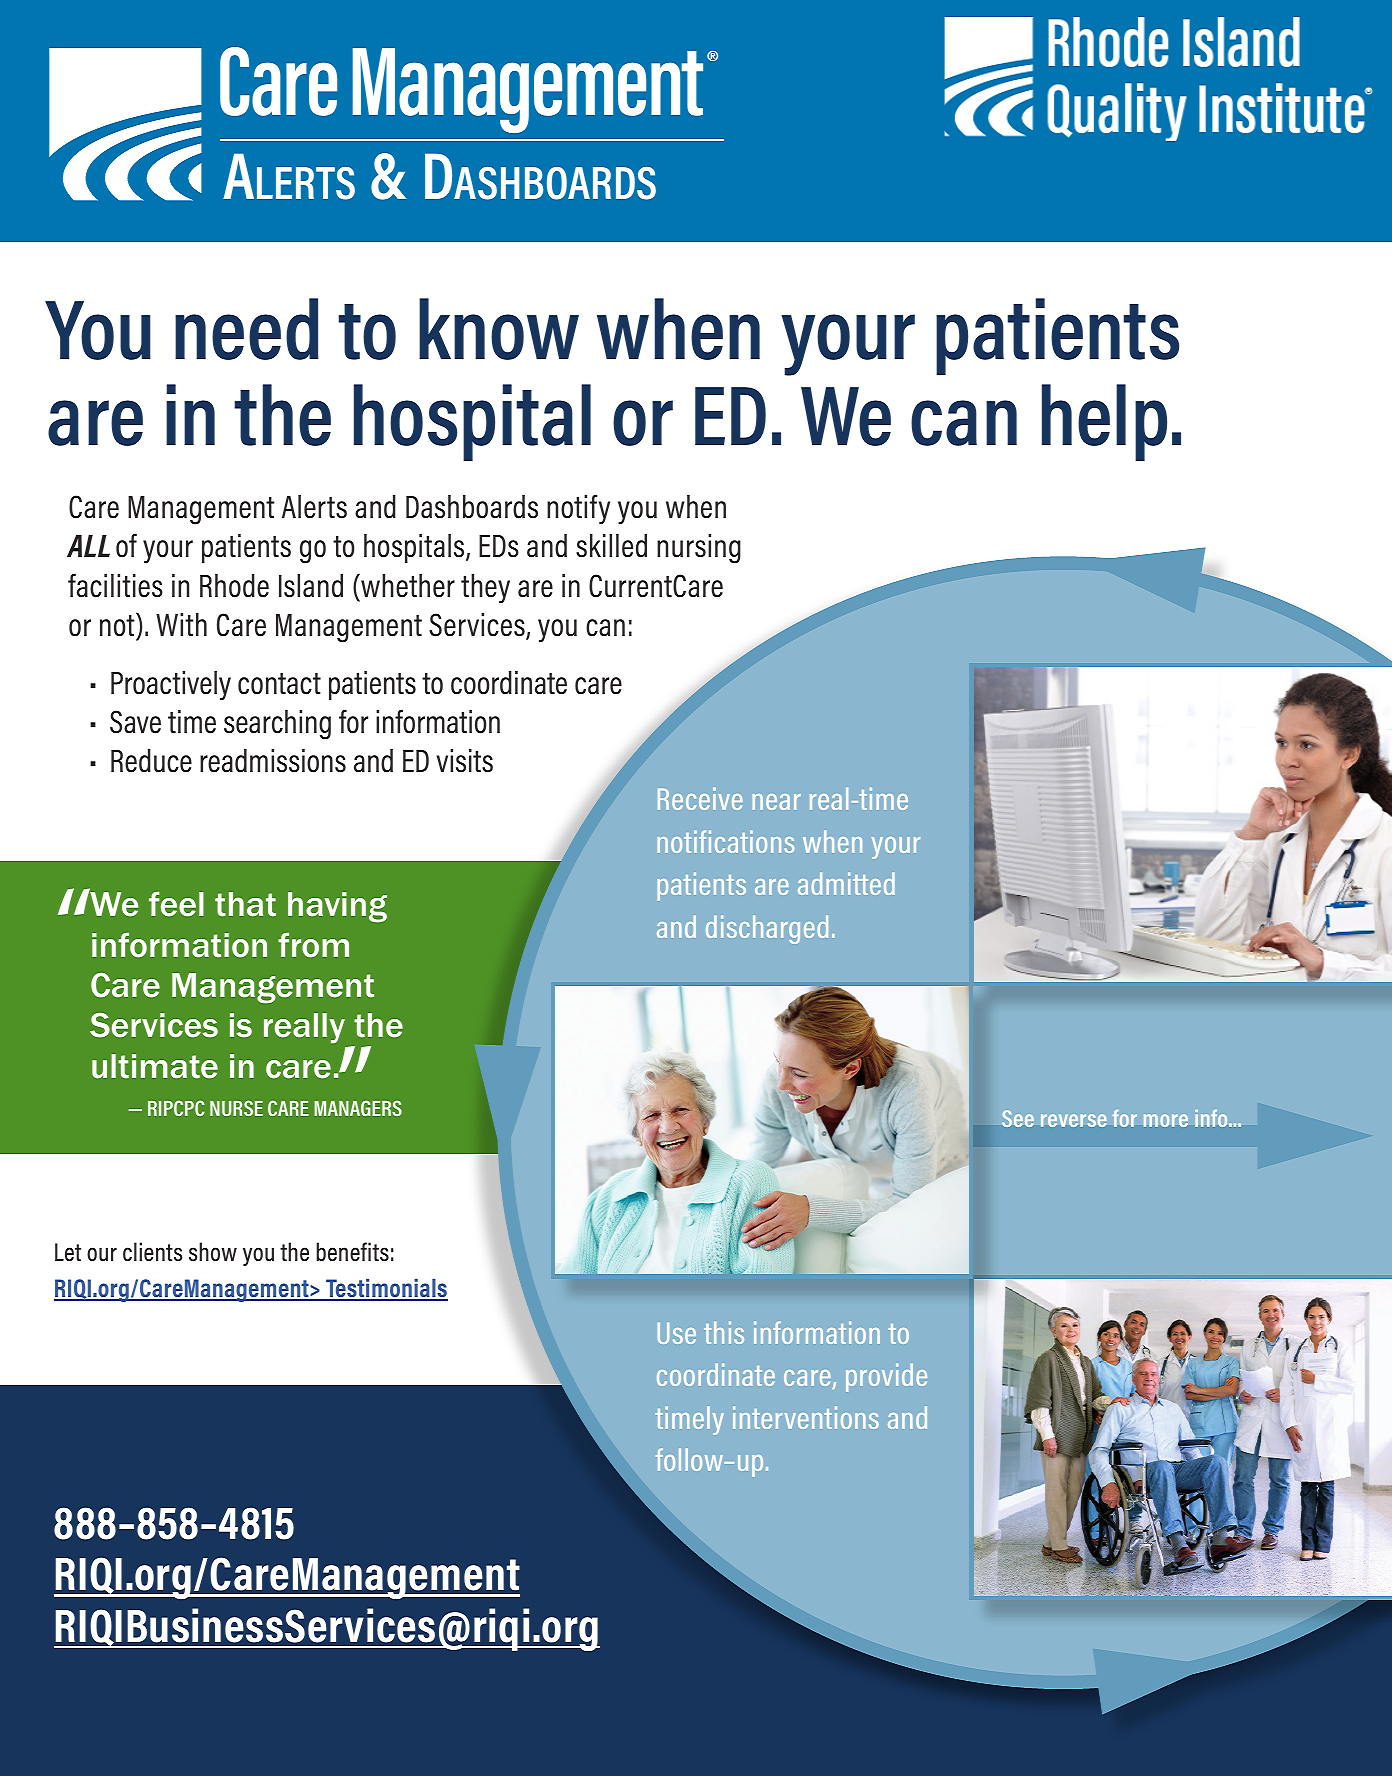  I want to click on help, so click(1104, 422).
